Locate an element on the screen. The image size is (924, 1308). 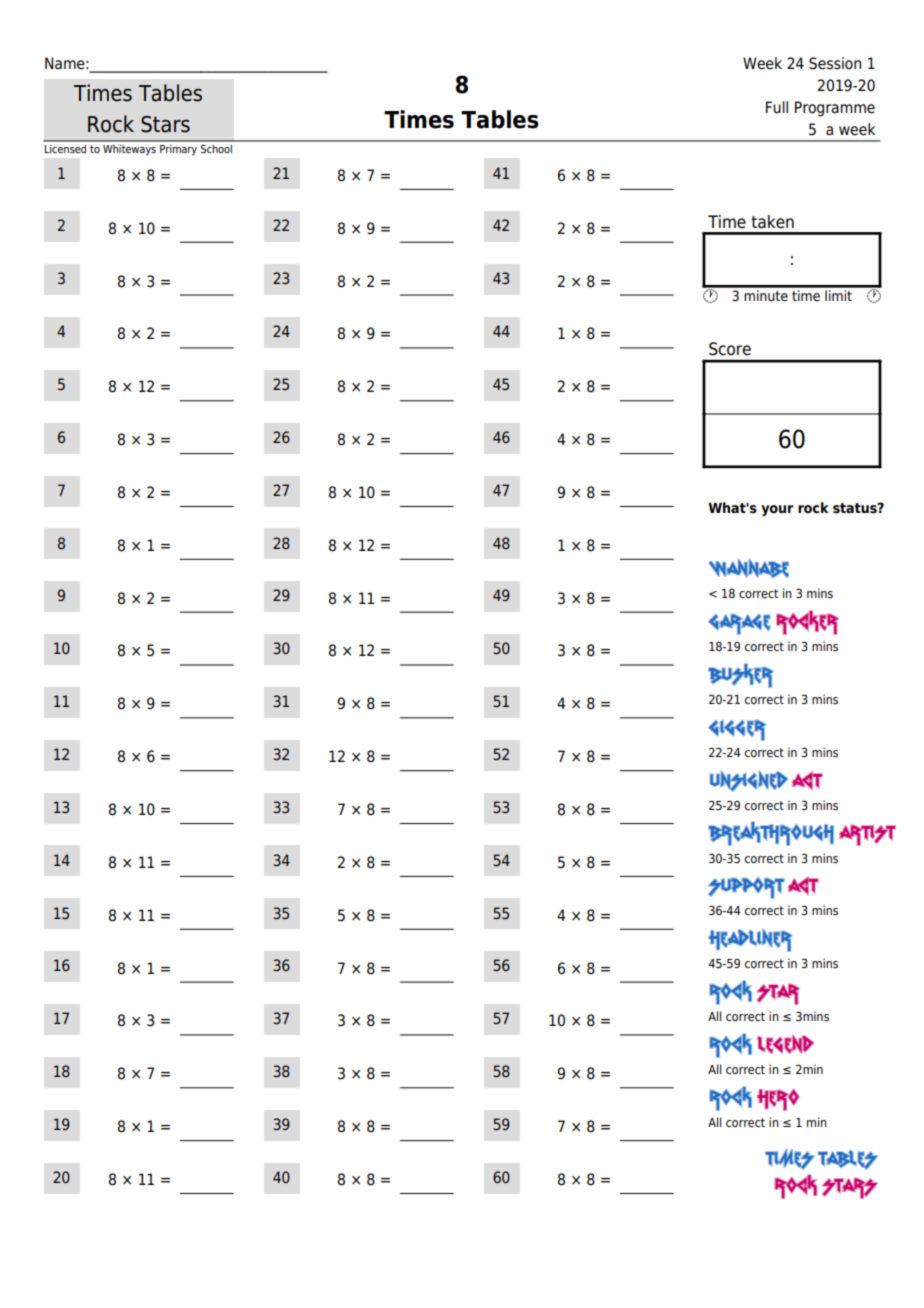
Breakthrough is located at coordinates (771, 833).
